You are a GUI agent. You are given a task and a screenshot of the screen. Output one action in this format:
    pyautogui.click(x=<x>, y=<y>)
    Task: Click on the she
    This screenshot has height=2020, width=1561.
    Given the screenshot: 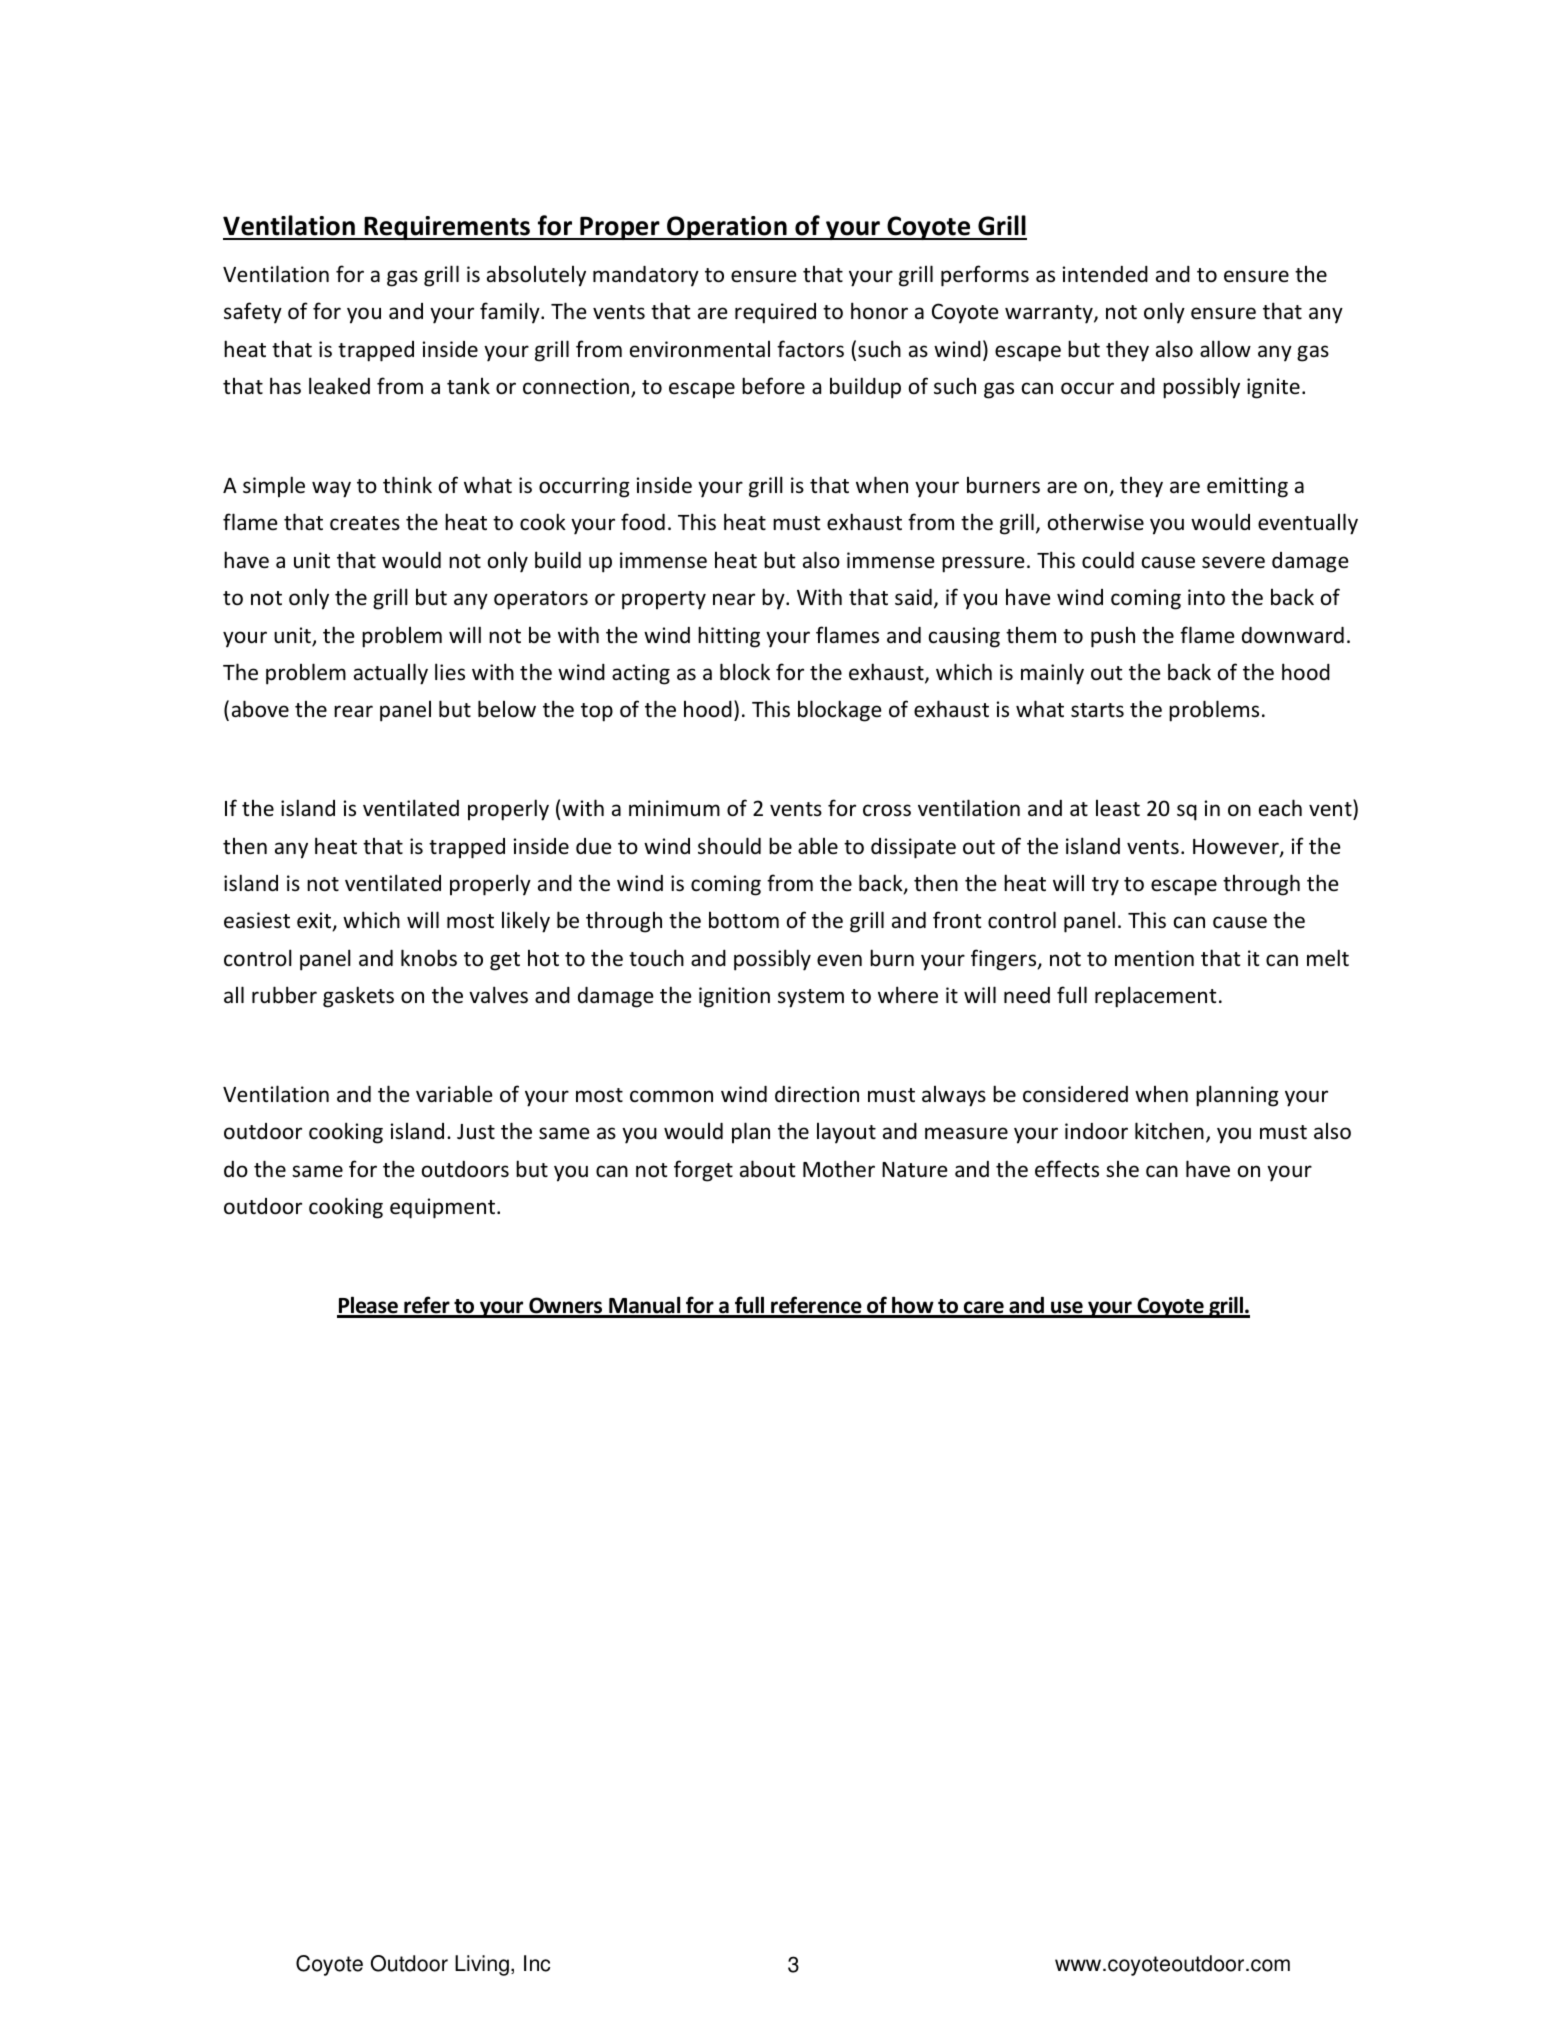 What is the action you would take?
    pyautogui.click(x=1122, y=1169)
